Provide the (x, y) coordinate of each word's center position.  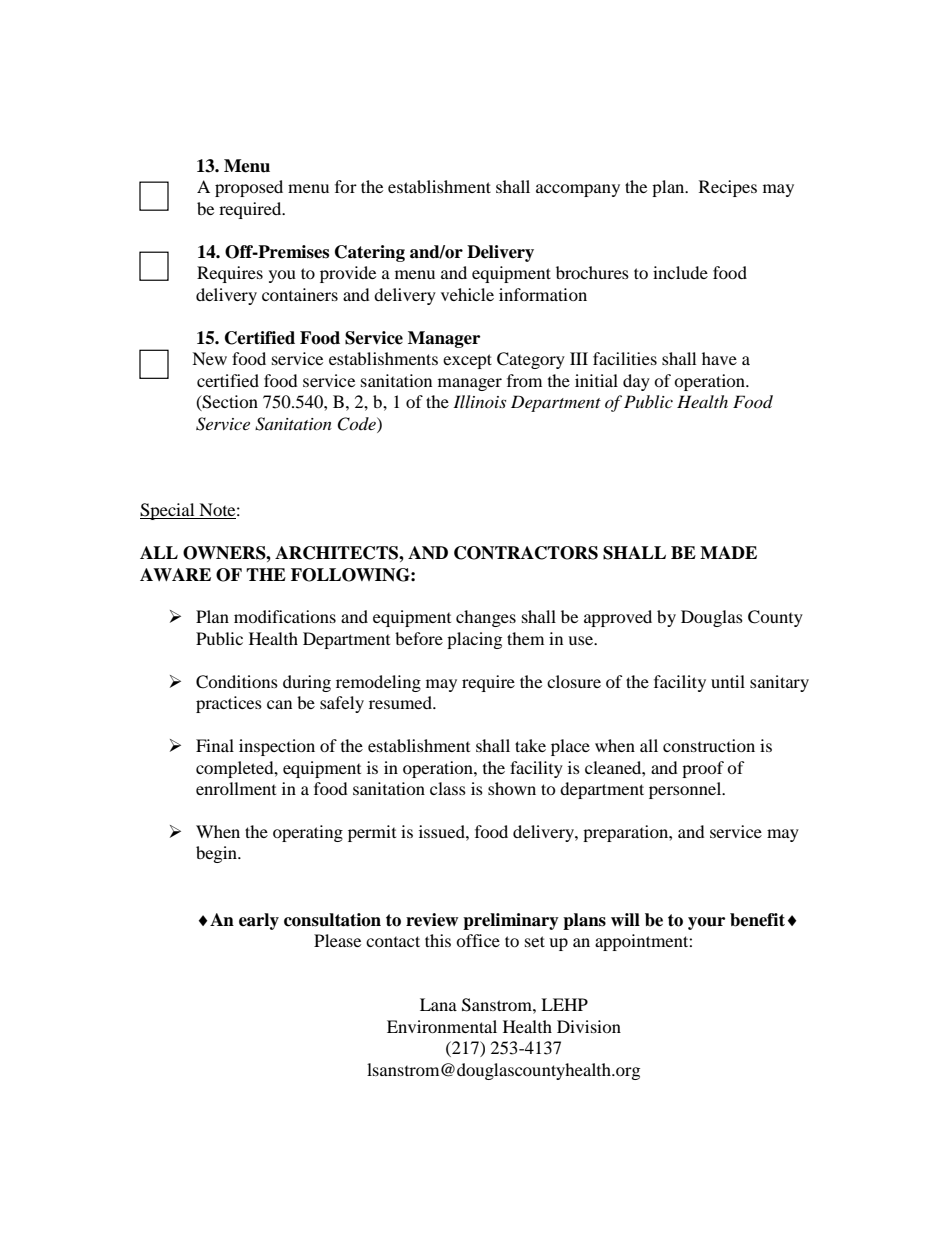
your (706, 923)
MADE (728, 552)
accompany (578, 190)
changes (486, 618)
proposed (249, 188)
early (259, 921)
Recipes (728, 188)
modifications (285, 616)
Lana (438, 1004)
